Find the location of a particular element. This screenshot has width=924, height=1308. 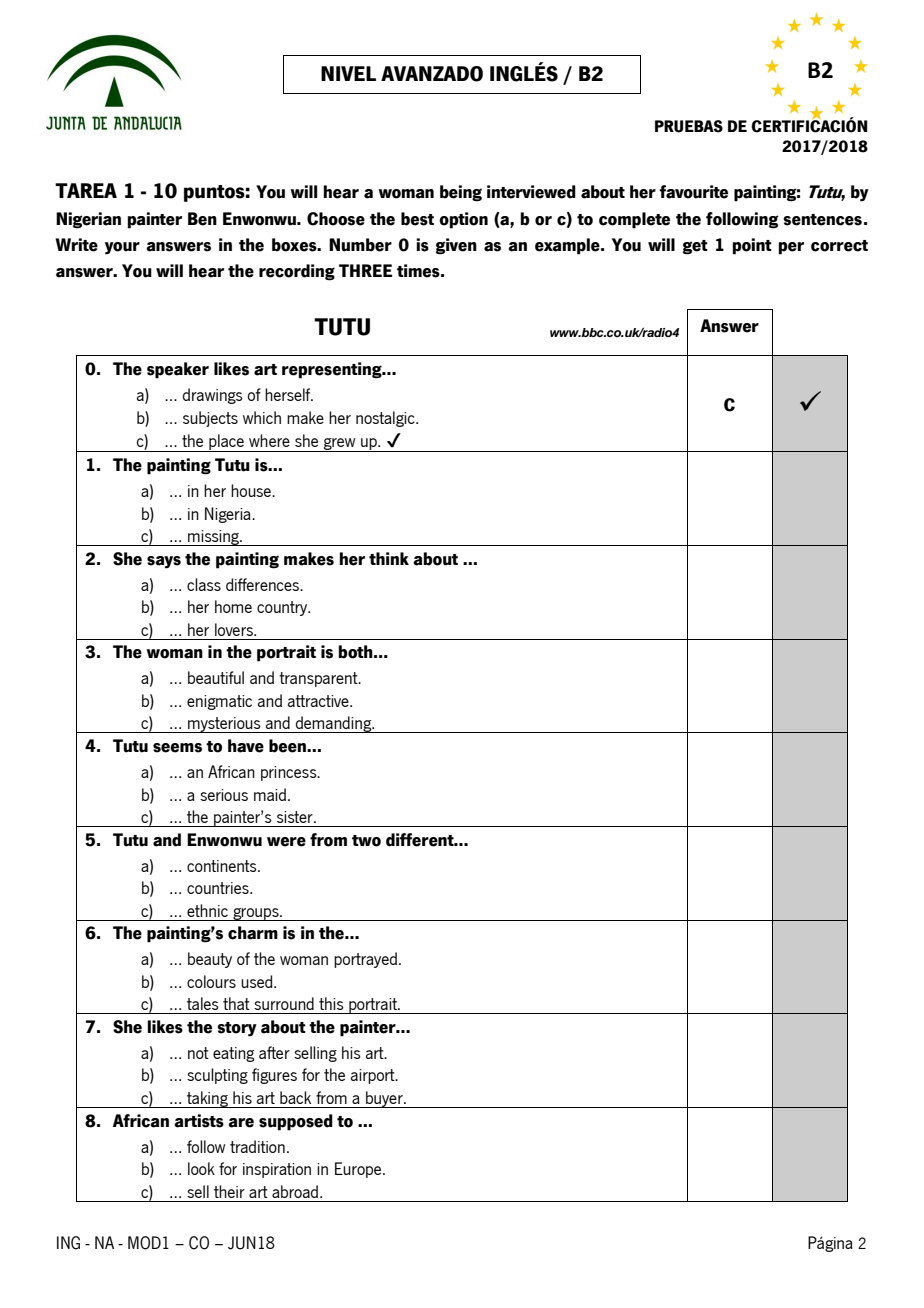

Ben is located at coordinates (202, 219).
